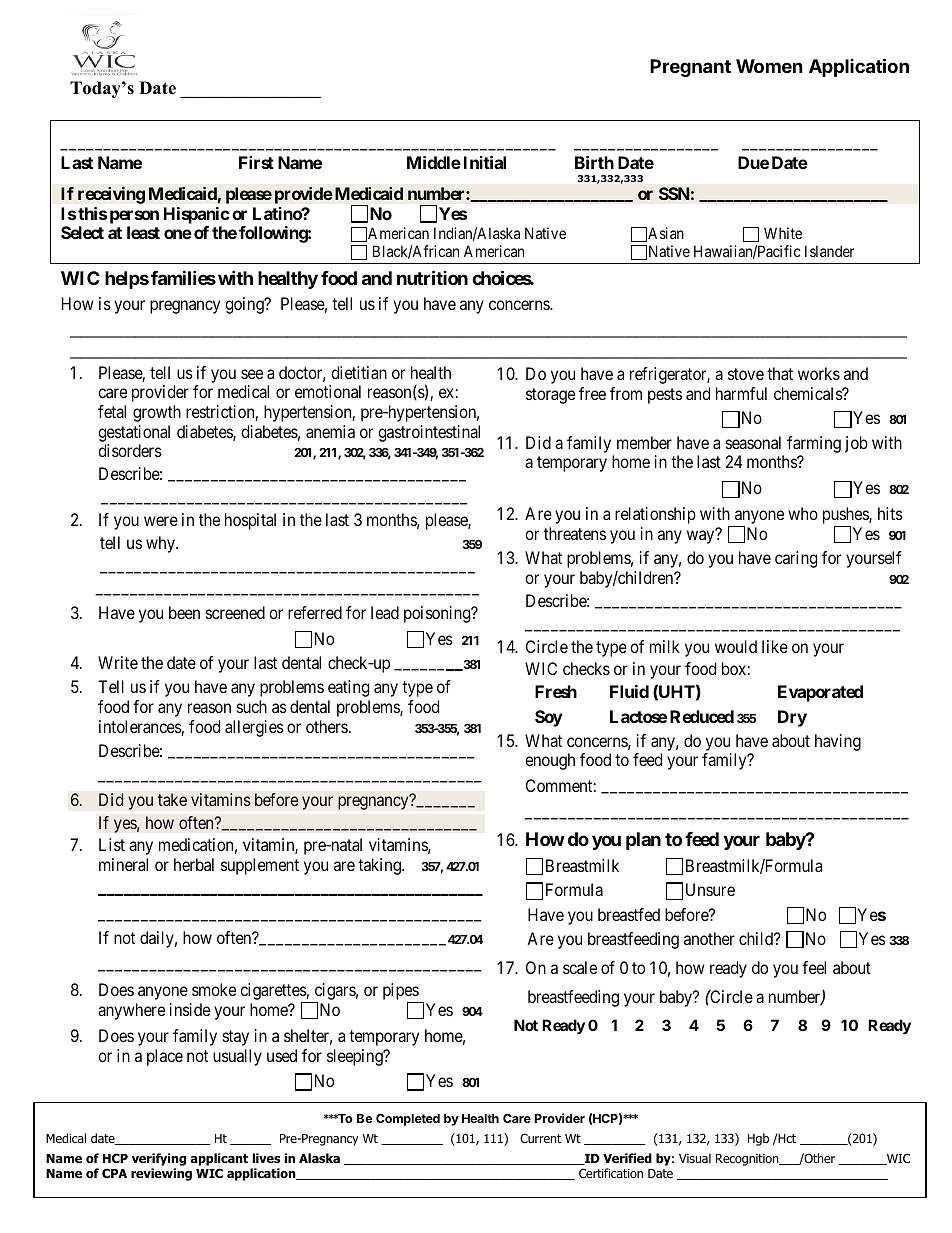 The height and width of the document is (1233, 952). Describe the element at coordinates (775, 646) in the document. I see `like` at that location.
